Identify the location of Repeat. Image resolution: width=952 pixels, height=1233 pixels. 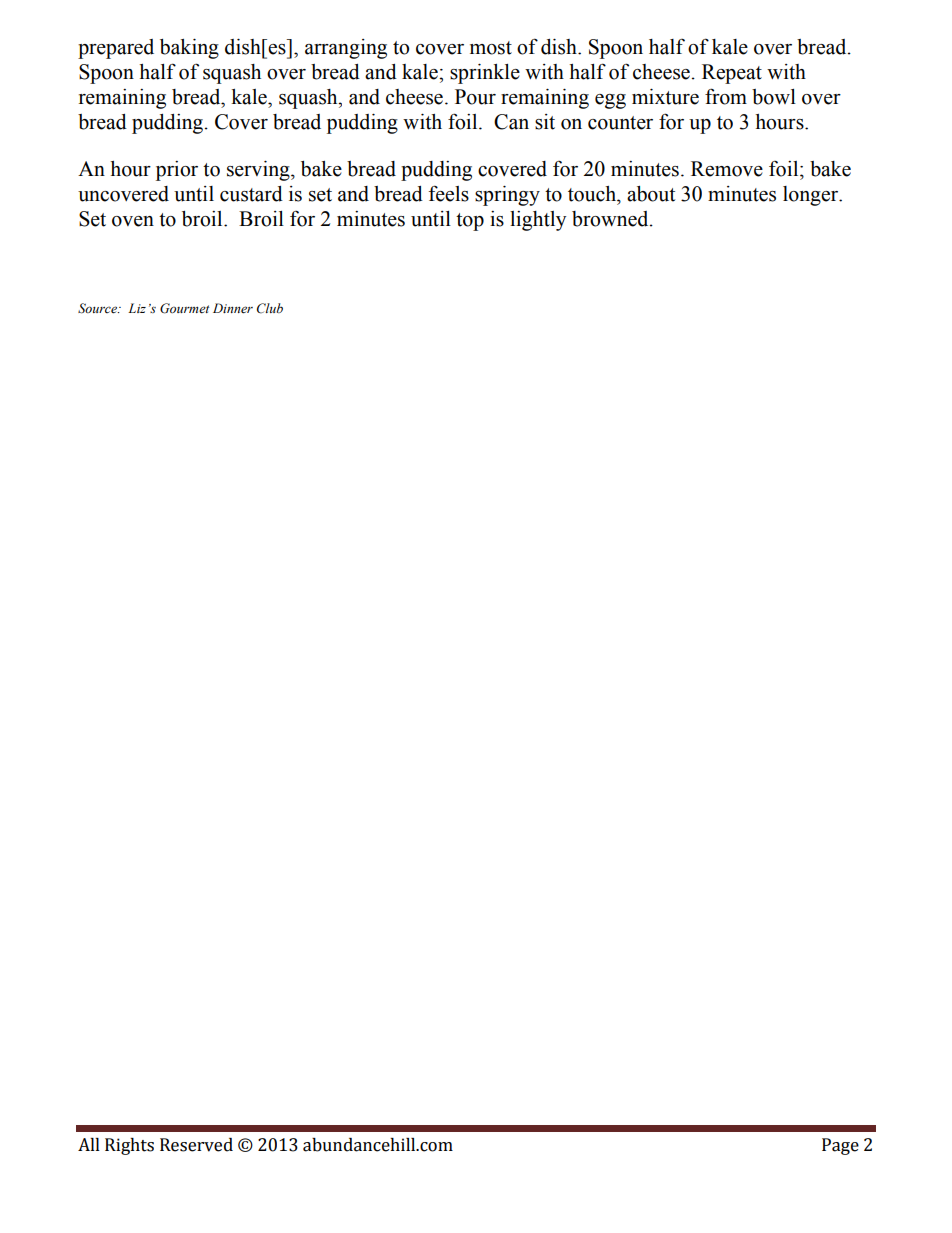
(732, 74).
